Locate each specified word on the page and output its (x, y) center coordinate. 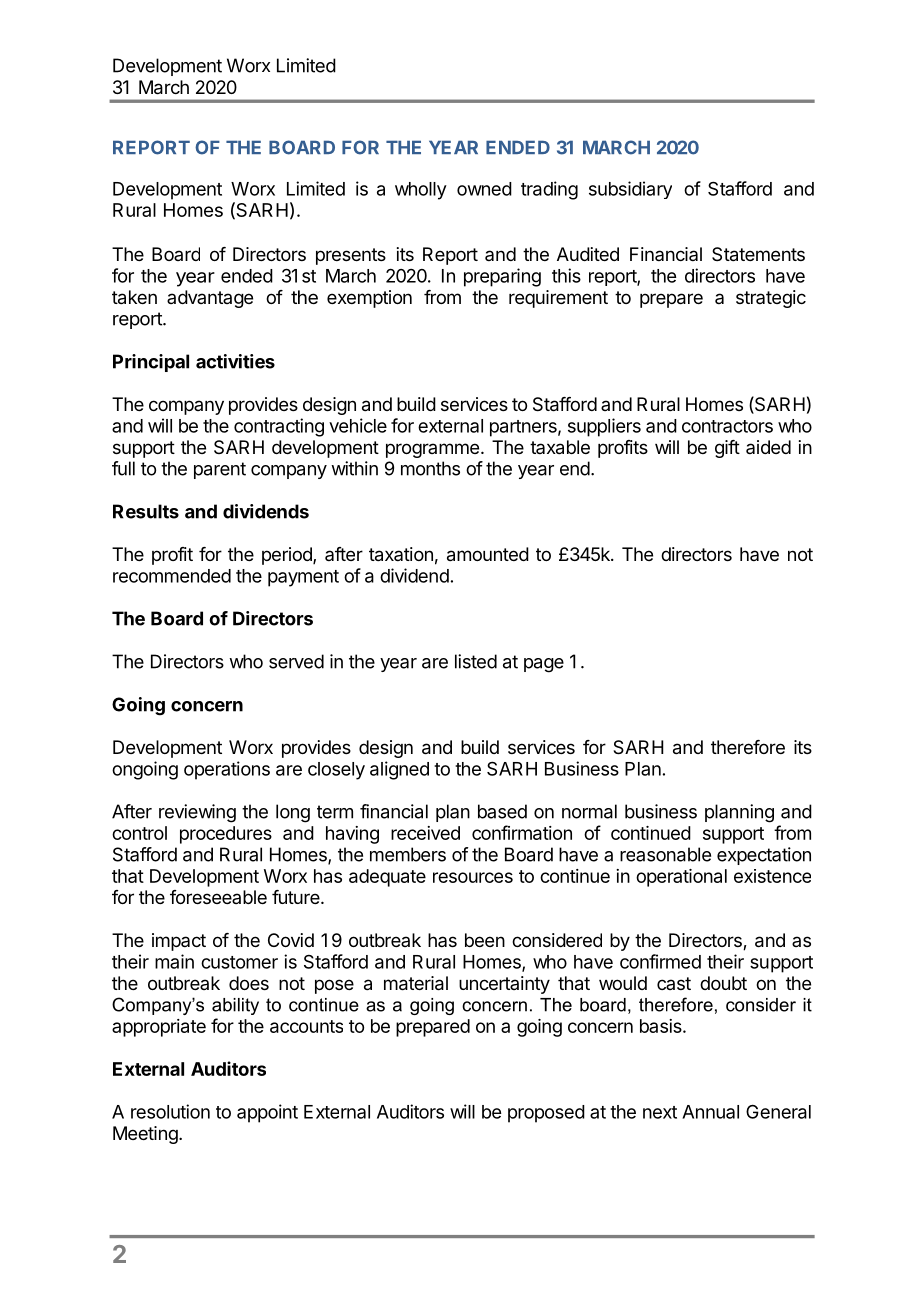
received (425, 833)
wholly (421, 191)
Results (146, 511)
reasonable (665, 854)
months (430, 468)
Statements (758, 254)
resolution (170, 1111)
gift (727, 449)
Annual (710, 1112)
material (416, 983)
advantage (210, 299)
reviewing (197, 813)
